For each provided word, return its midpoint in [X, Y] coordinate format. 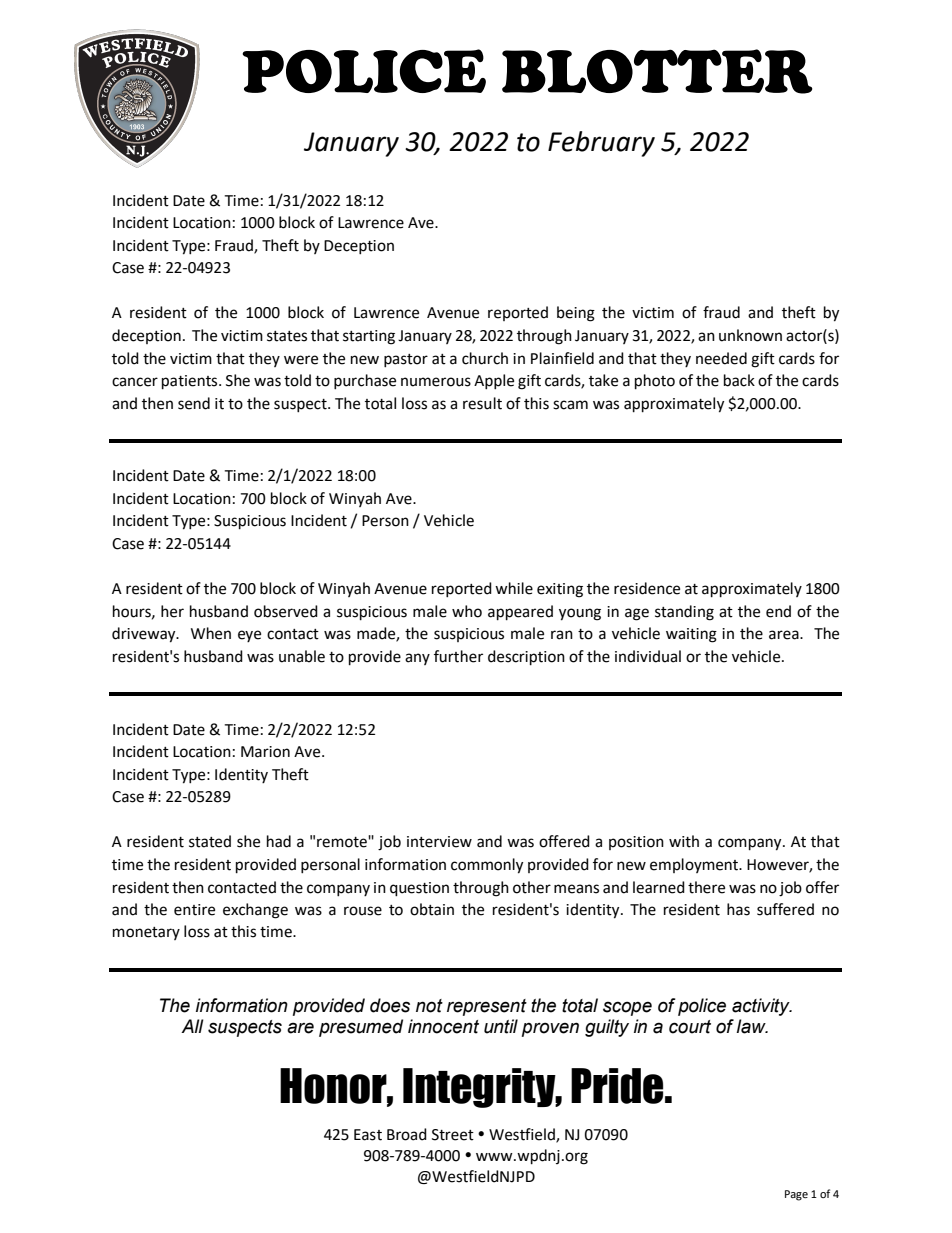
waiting [691, 635]
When [211, 633]
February [601, 144]
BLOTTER [657, 71]
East [368, 1135]
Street [453, 1135]
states [287, 336]
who [467, 611]
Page [796, 1195]
